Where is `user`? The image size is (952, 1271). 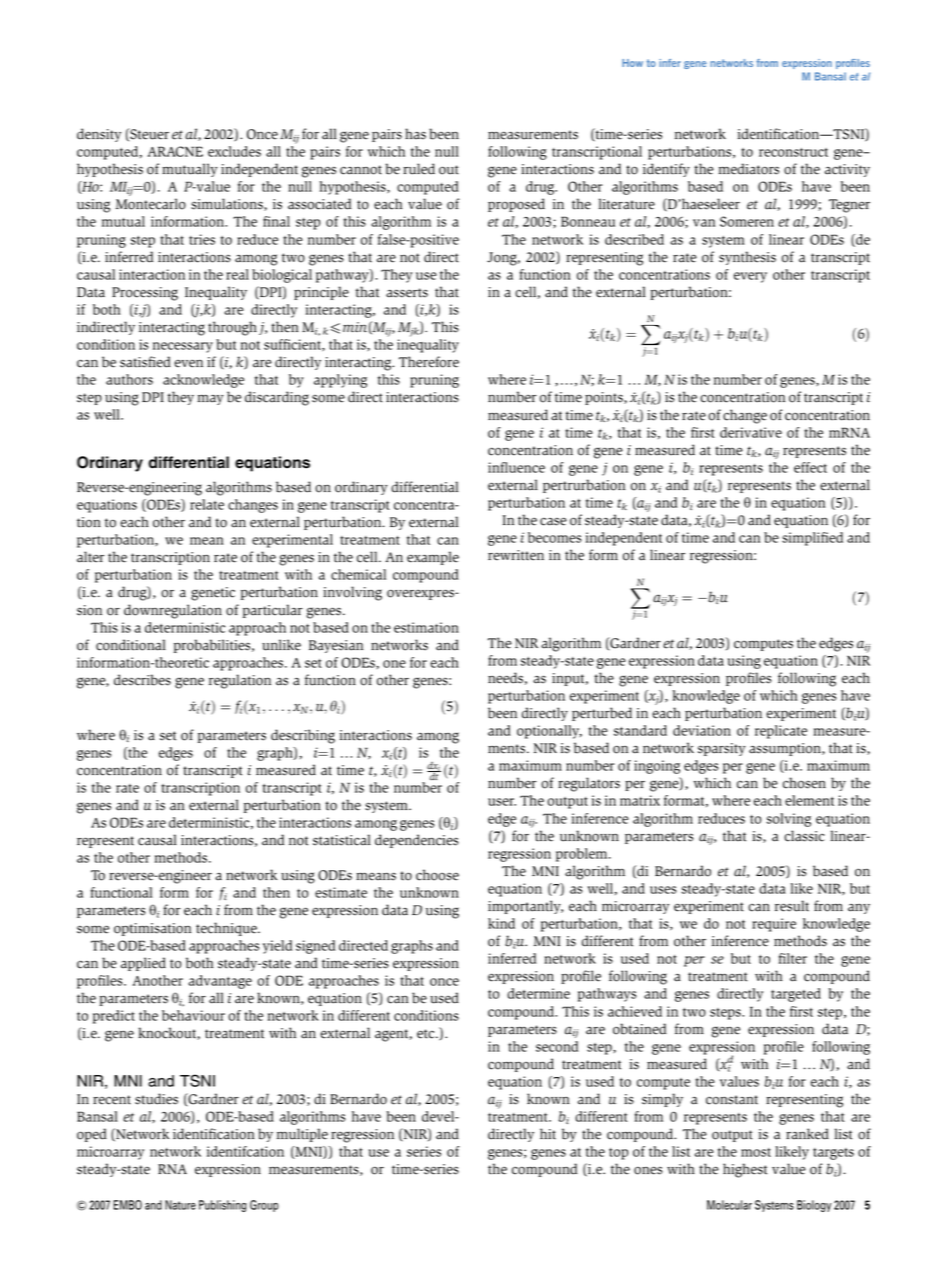
user is located at coordinates (502, 802).
